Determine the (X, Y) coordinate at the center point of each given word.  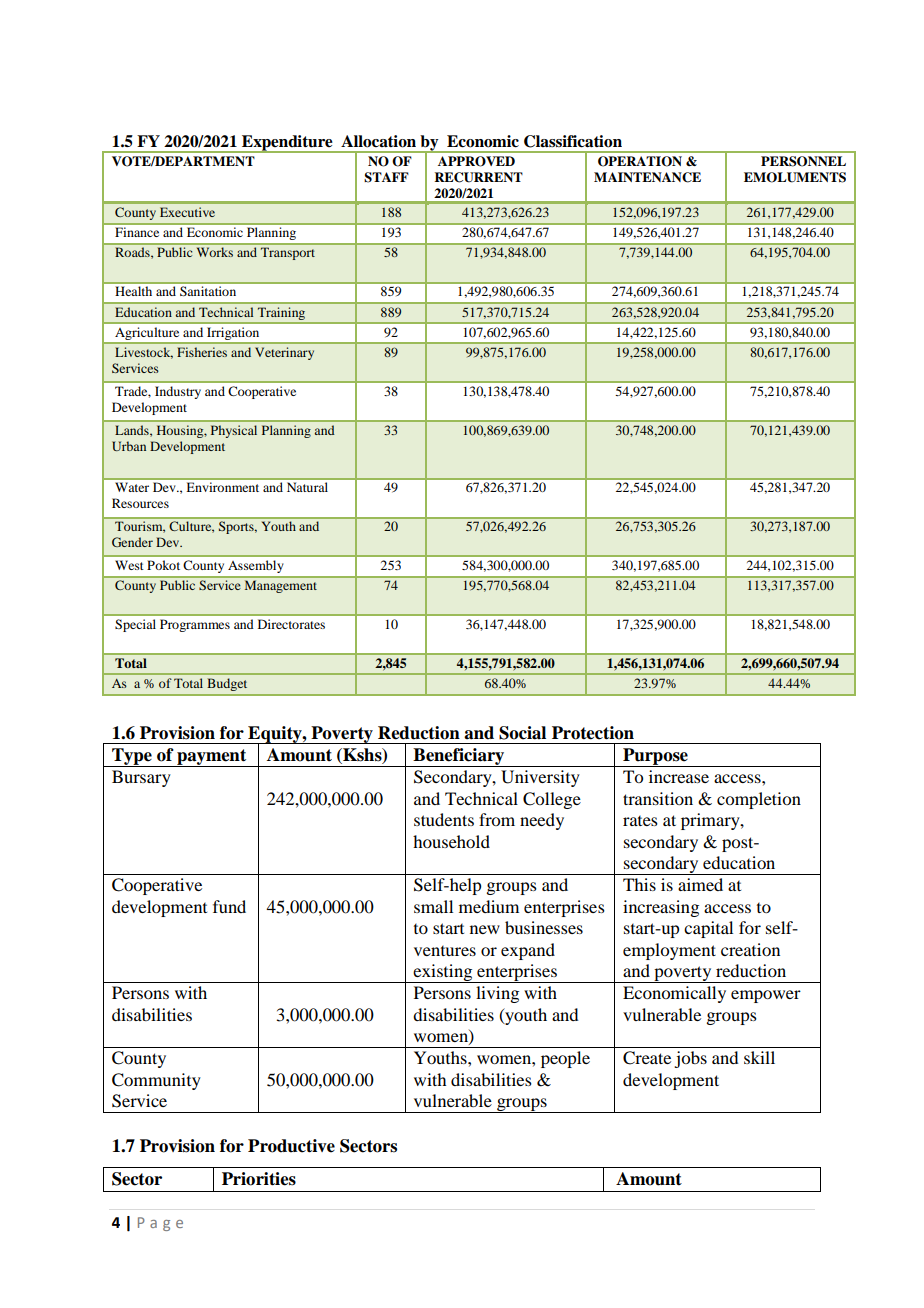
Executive (187, 212)
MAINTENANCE (647, 177)
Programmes (195, 625)
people (565, 1059)
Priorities (259, 1179)
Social (522, 733)
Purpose (655, 757)
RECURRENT (478, 177)
